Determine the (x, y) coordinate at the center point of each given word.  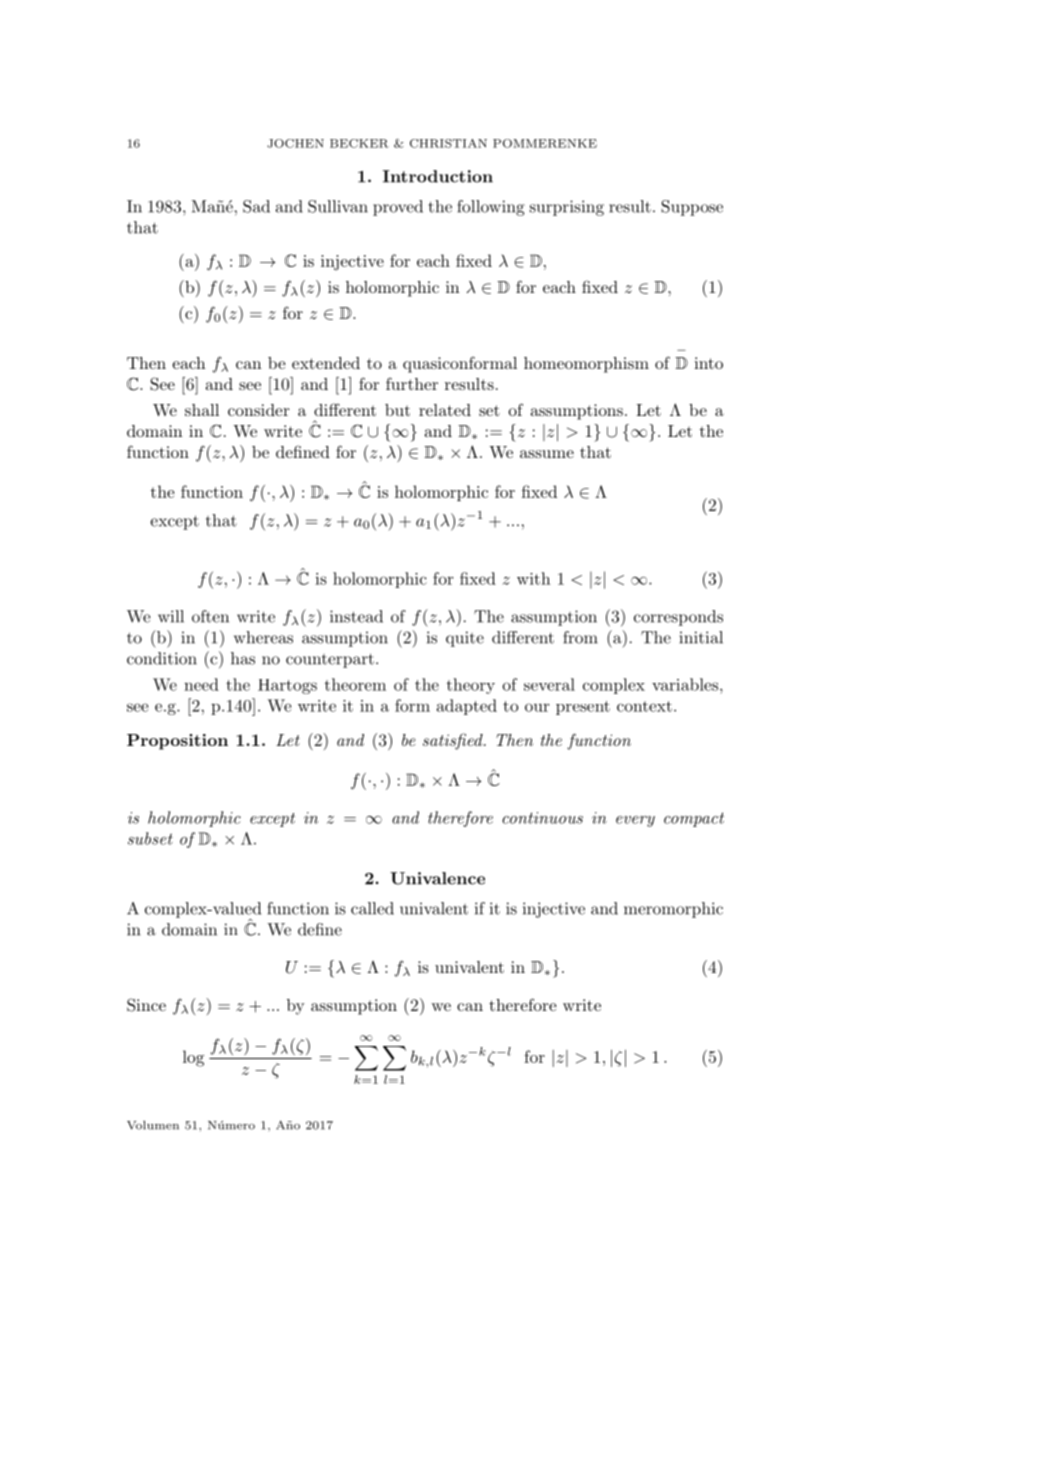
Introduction (438, 176)
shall (202, 410)
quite (465, 639)
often (210, 616)
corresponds (678, 618)
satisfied (454, 741)
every (635, 821)
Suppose (692, 208)
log (193, 1058)
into (708, 363)
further (412, 383)
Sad (256, 206)
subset (150, 838)
